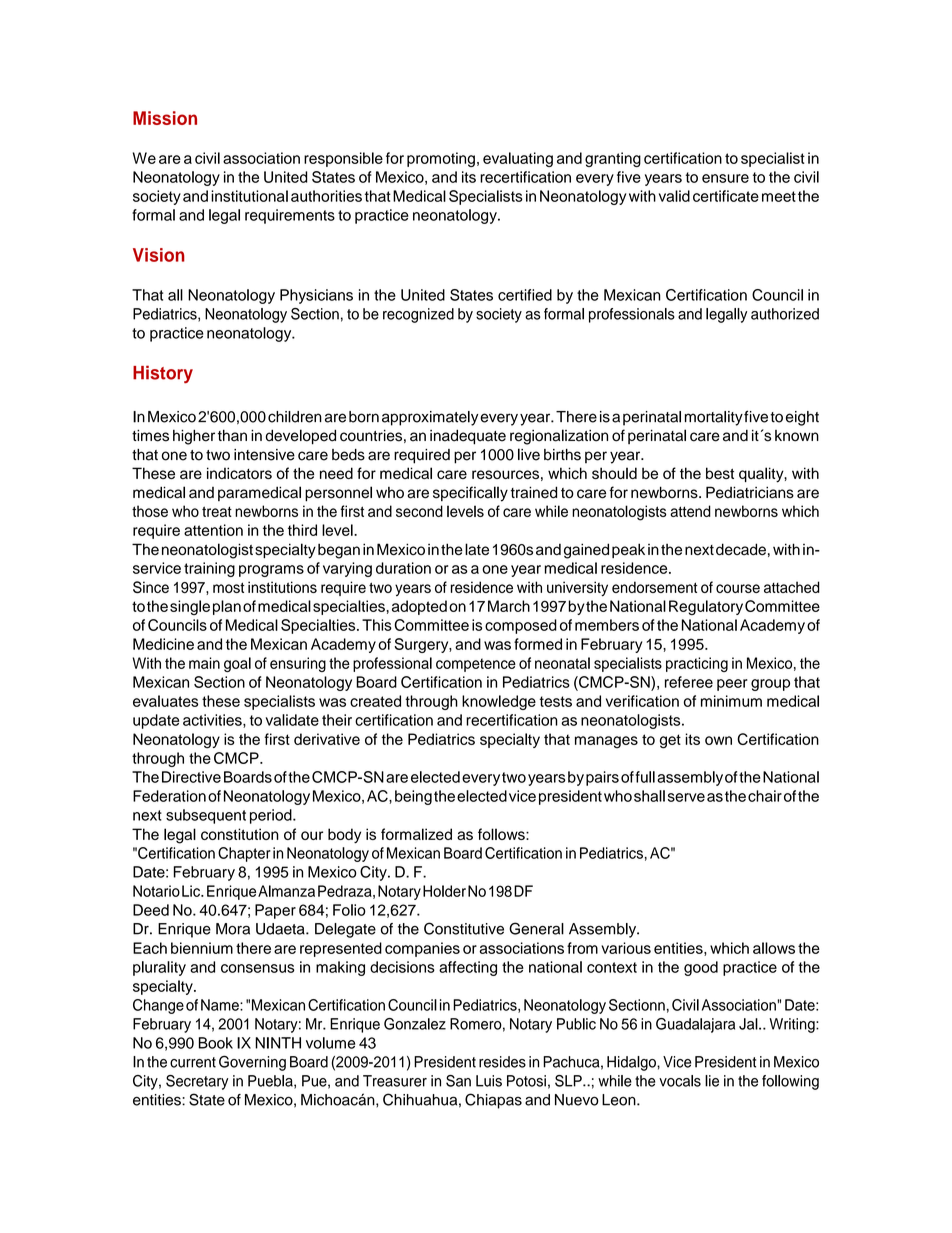  What do you see at coordinates (239, 473) in the screenshot?
I see `indicators` at bounding box center [239, 473].
